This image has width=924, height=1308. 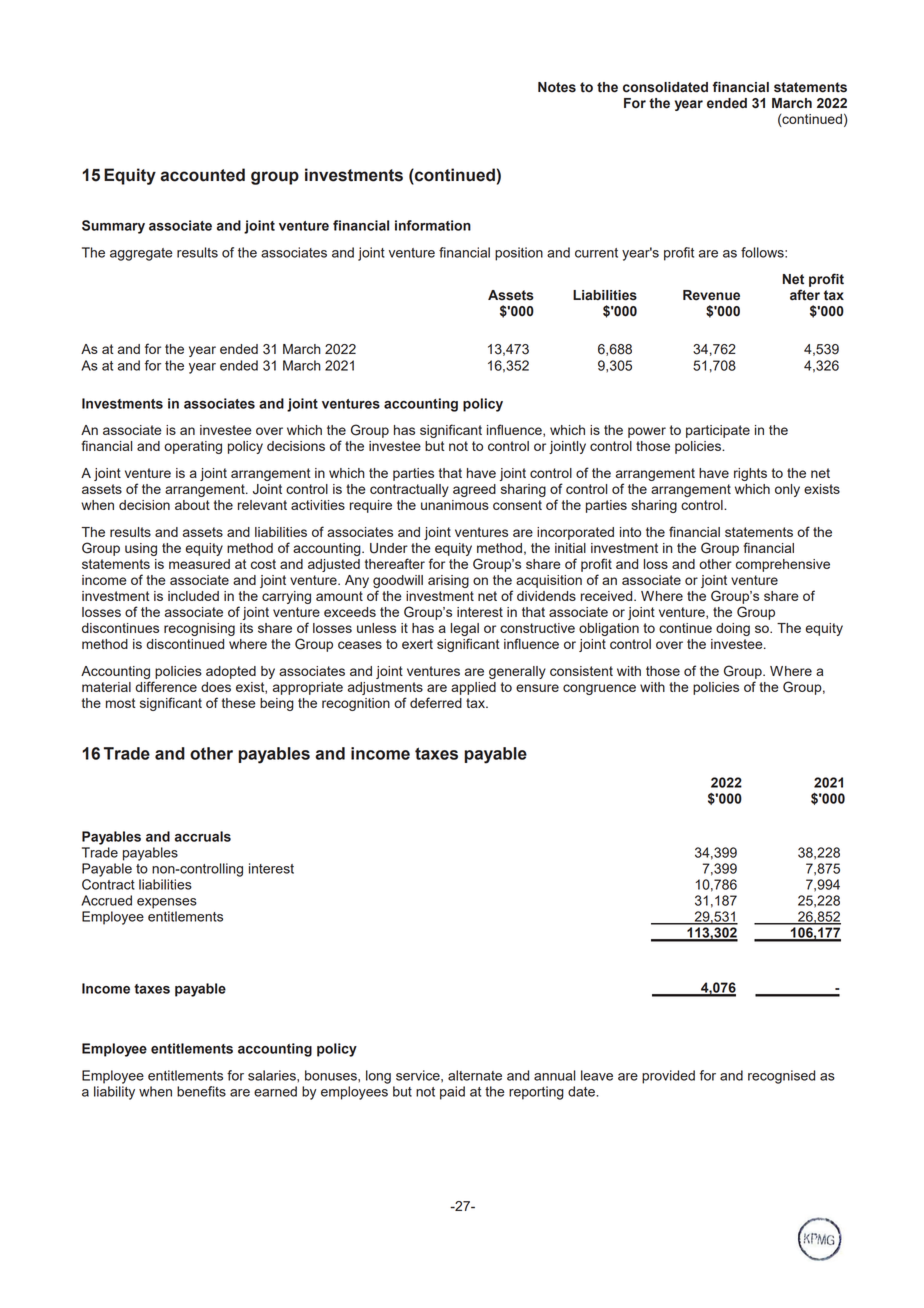 I want to click on operating, so click(x=193, y=447).
